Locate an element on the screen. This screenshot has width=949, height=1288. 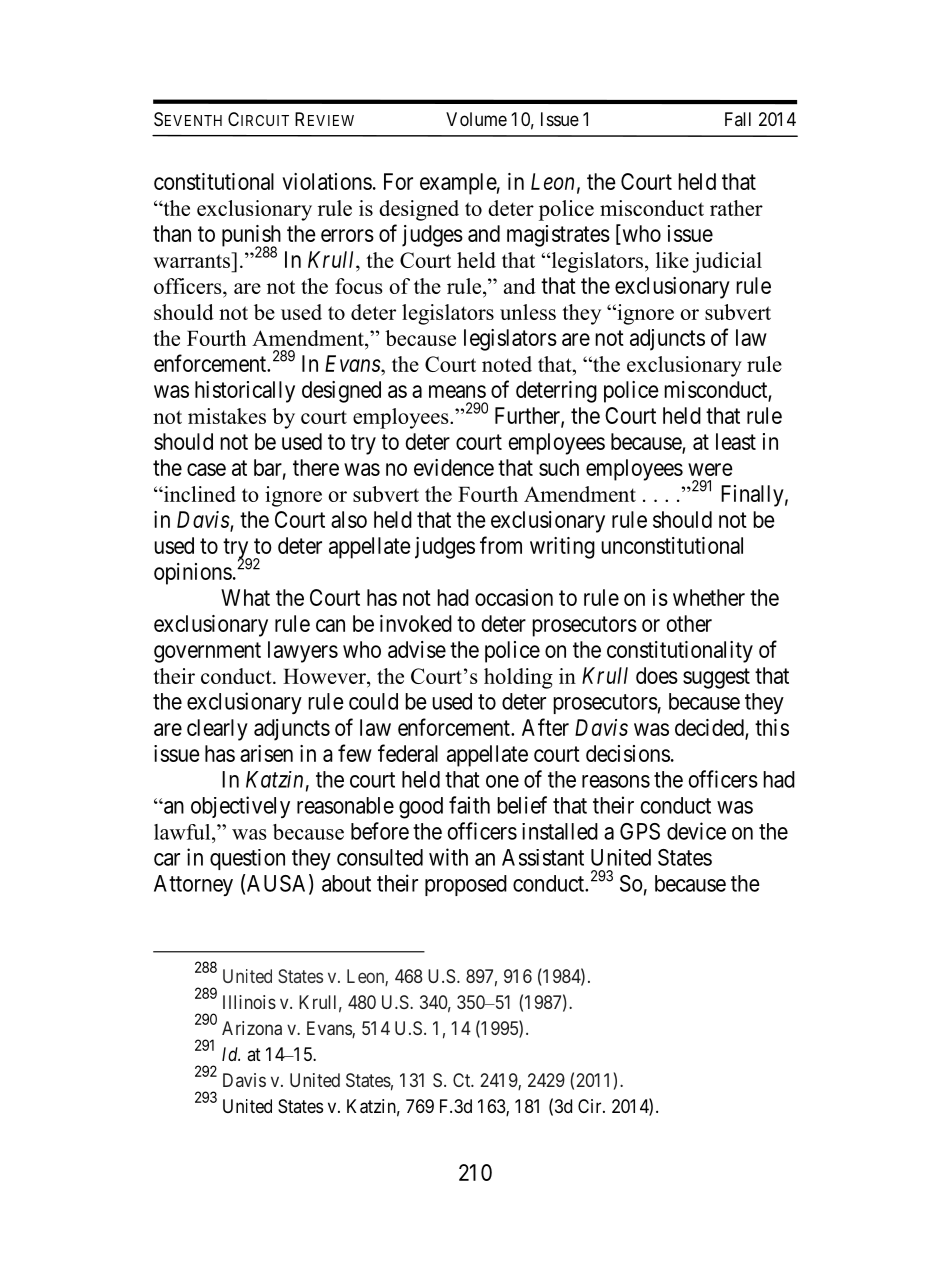
Illinois is located at coordinates (249, 1002).
